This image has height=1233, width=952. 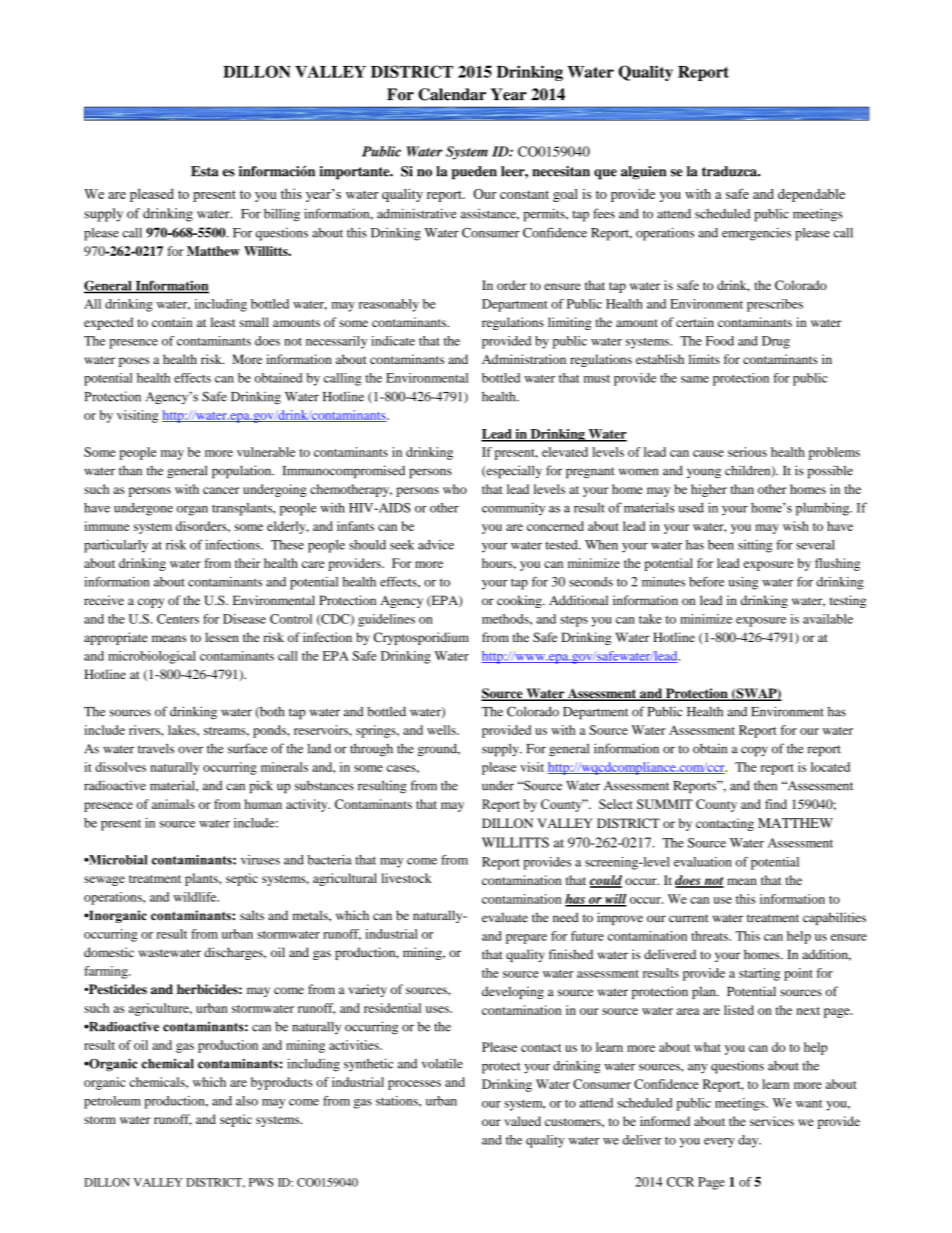 What do you see at coordinates (221, 490) in the image?
I see `cancer` at bounding box center [221, 490].
